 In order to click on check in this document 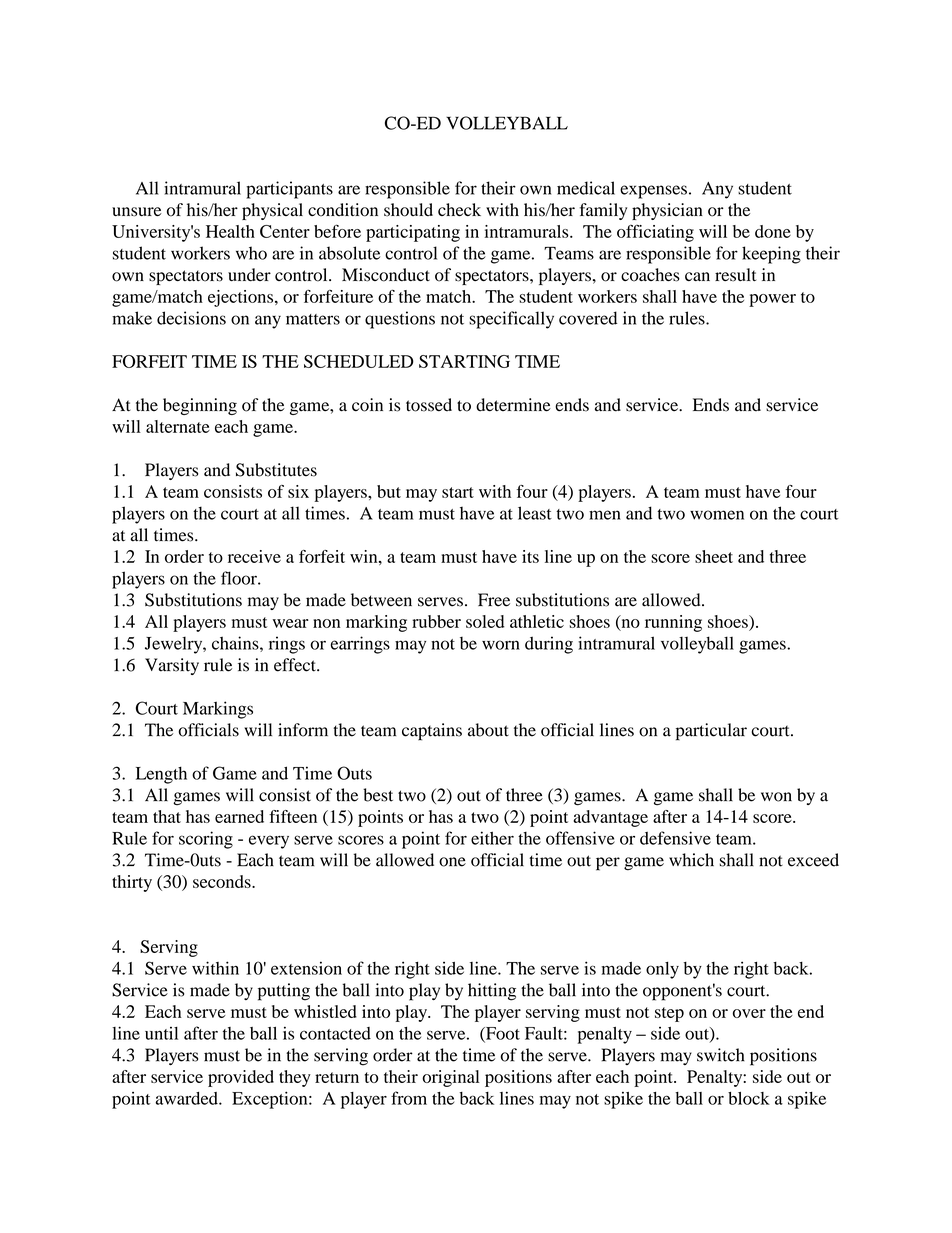, I will do `click(459, 209)`.
